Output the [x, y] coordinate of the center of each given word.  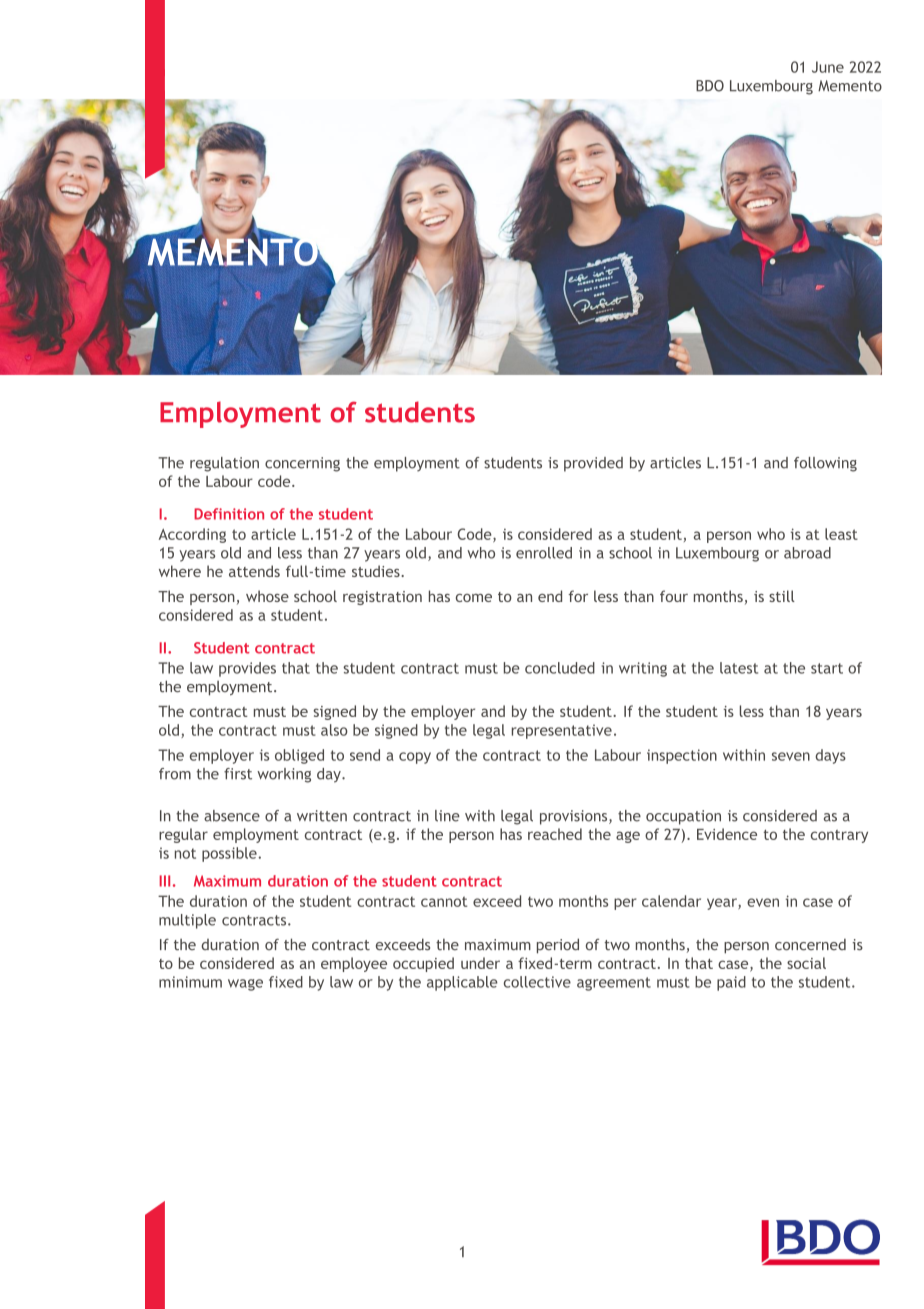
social [806, 963]
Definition [229, 514]
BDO [710, 86]
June [828, 67]
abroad [807, 553]
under [480, 963]
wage [245, 985]
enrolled [544, 553]
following [825, 464]
